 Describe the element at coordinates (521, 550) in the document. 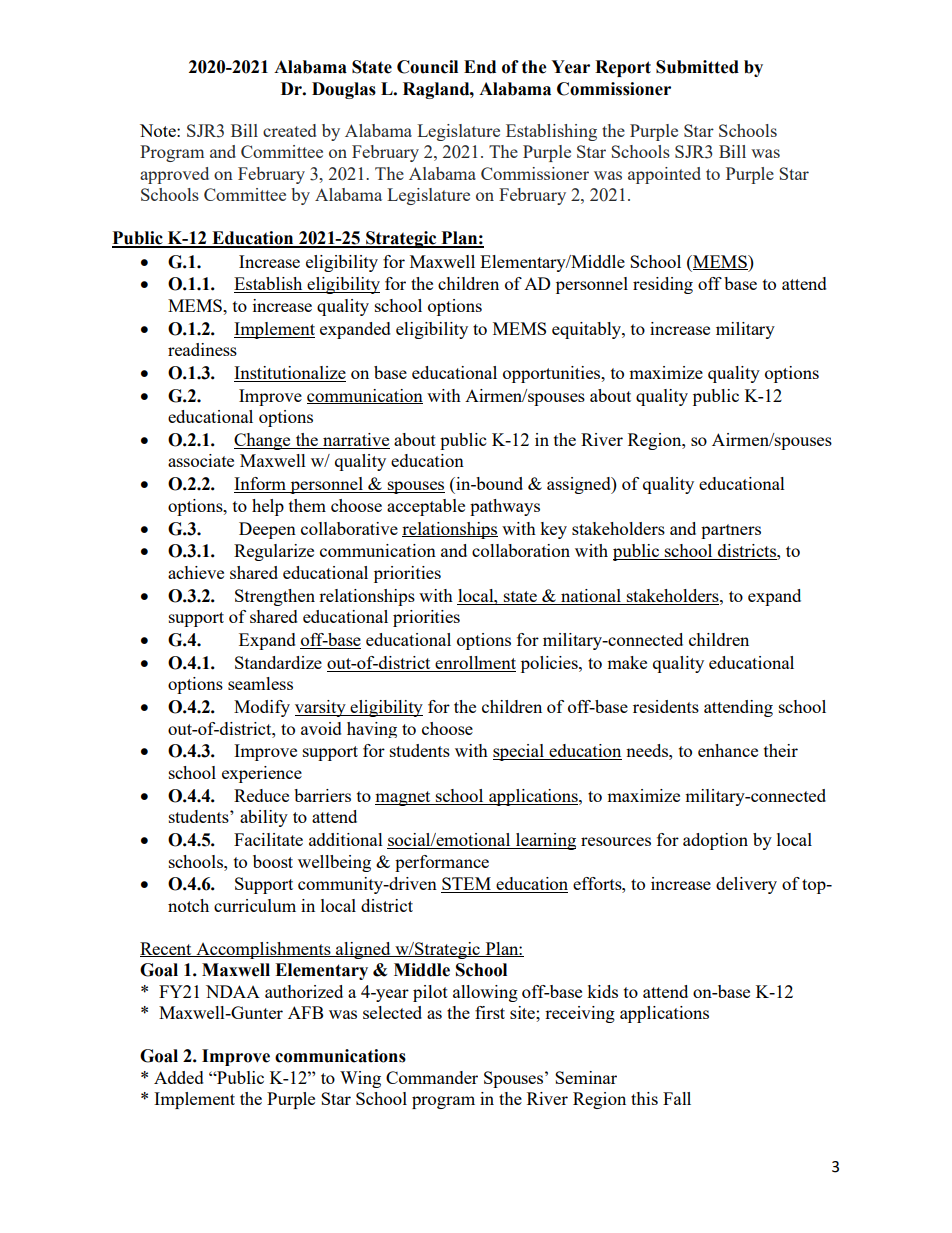

I see `collaboration` at that location.
